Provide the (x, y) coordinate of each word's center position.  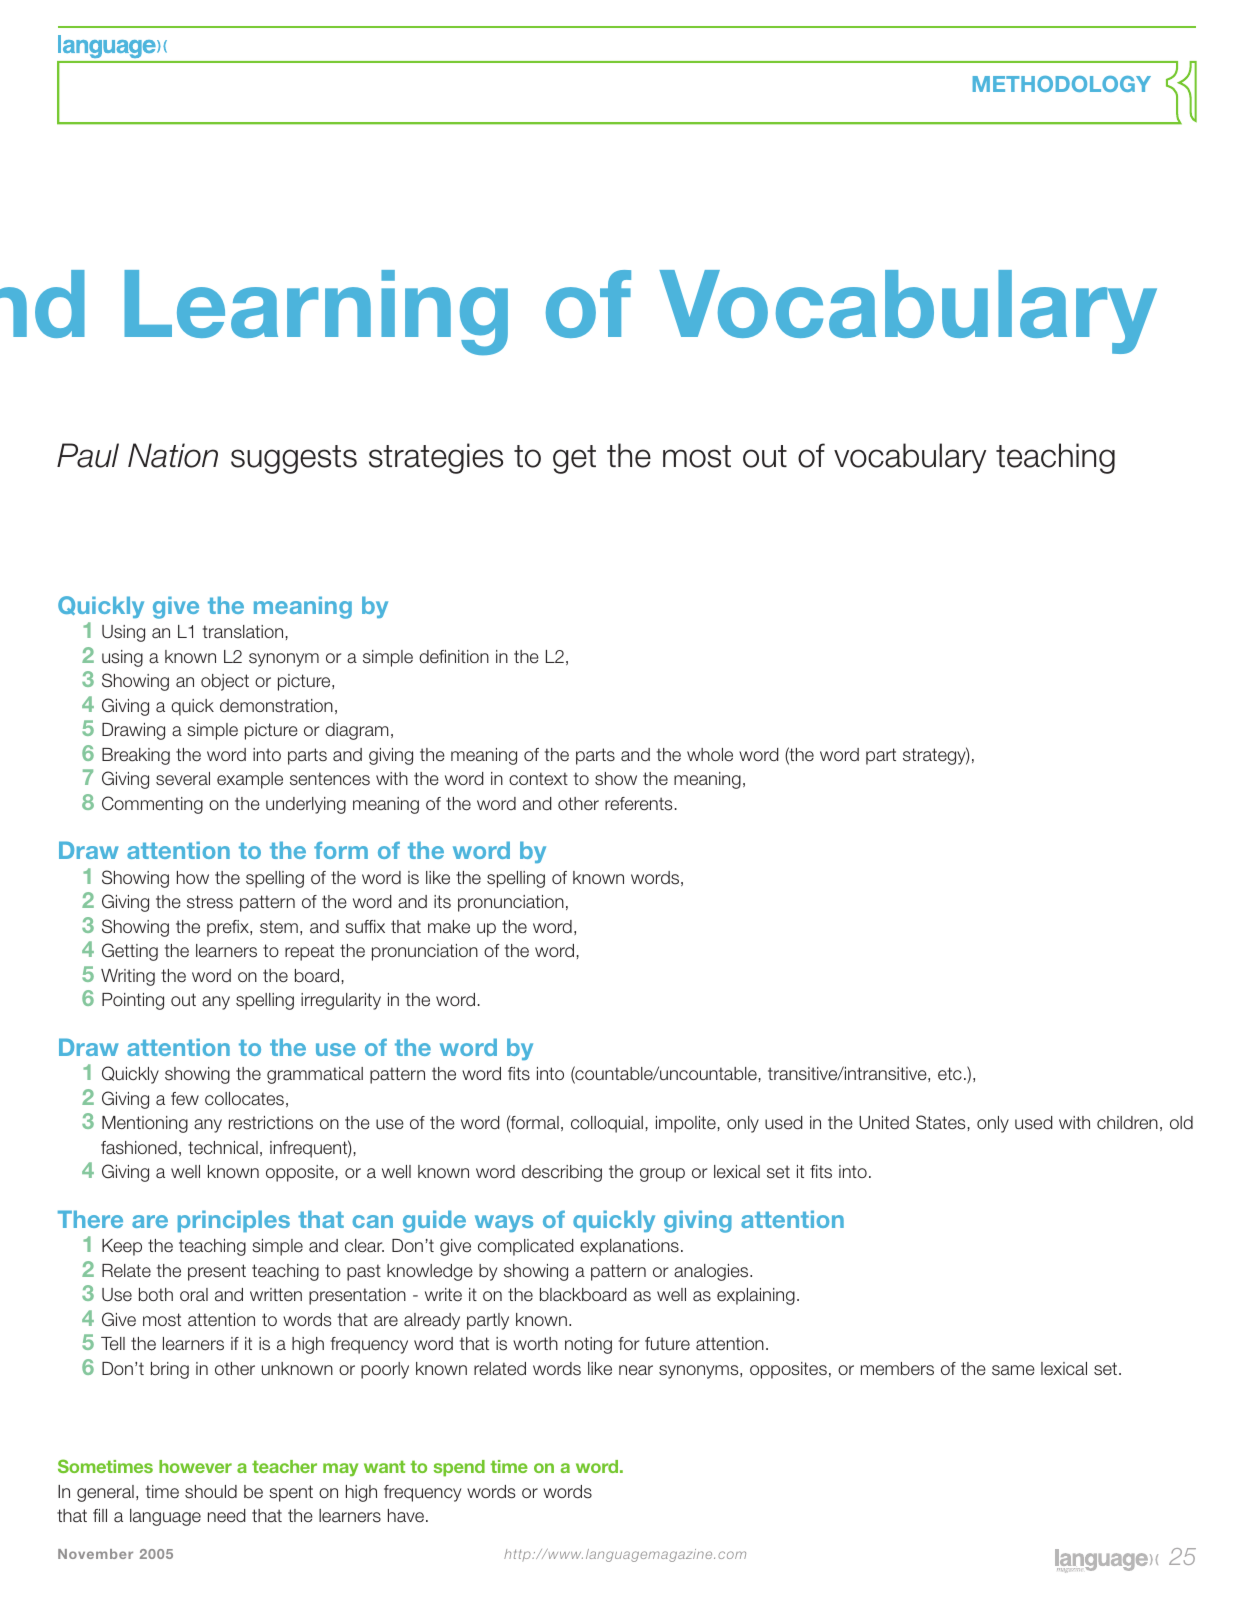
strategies (436, 458)
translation (243, 632)
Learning (316, 312)
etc (950, 1074)
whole (710, 754)
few (185, 1098)
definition (454, 657)
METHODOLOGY (1062, 84)
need (227, 1515)
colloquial (607, 1124)
